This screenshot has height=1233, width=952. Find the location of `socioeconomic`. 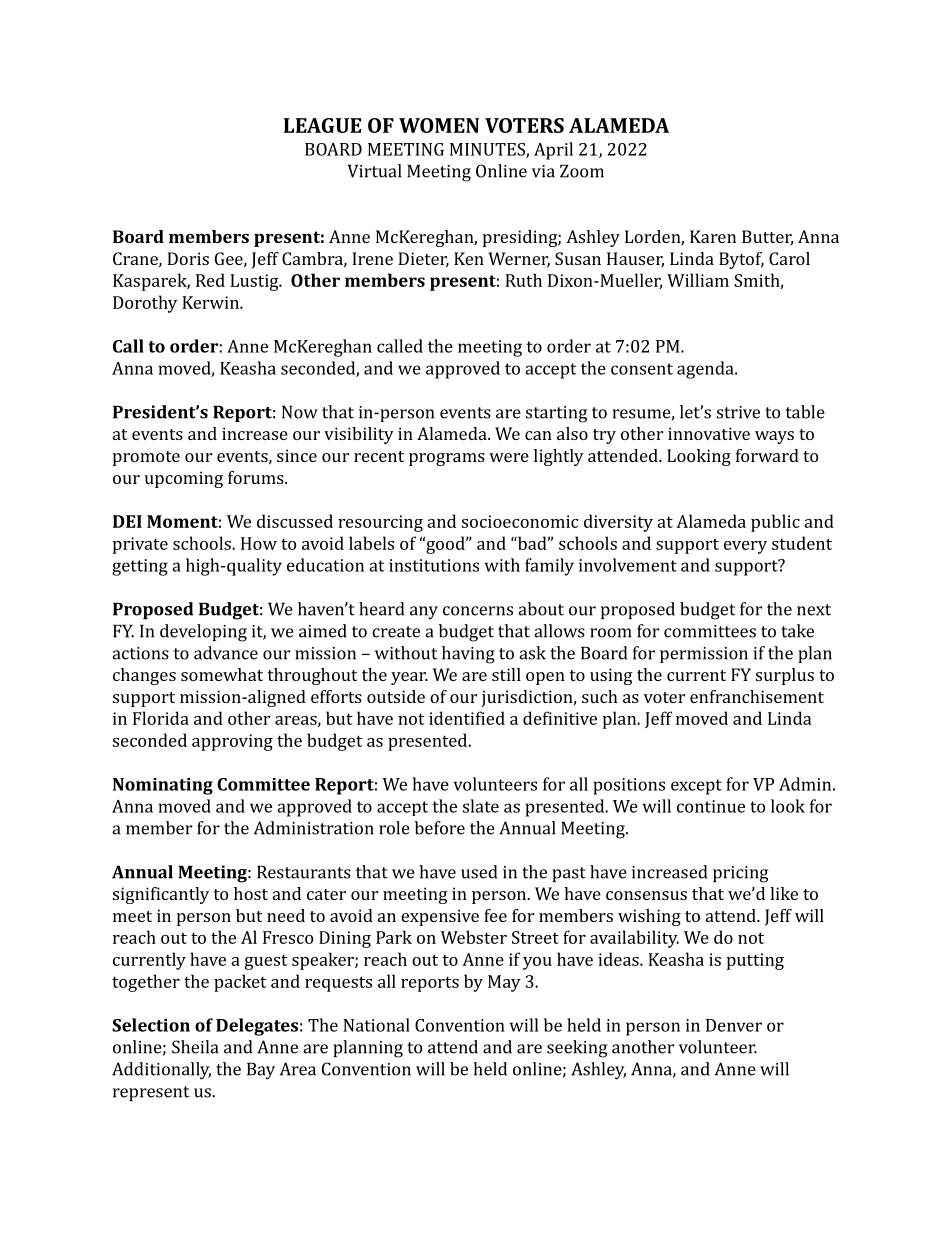

socioeconomic is located at coordinates (520, 521).
